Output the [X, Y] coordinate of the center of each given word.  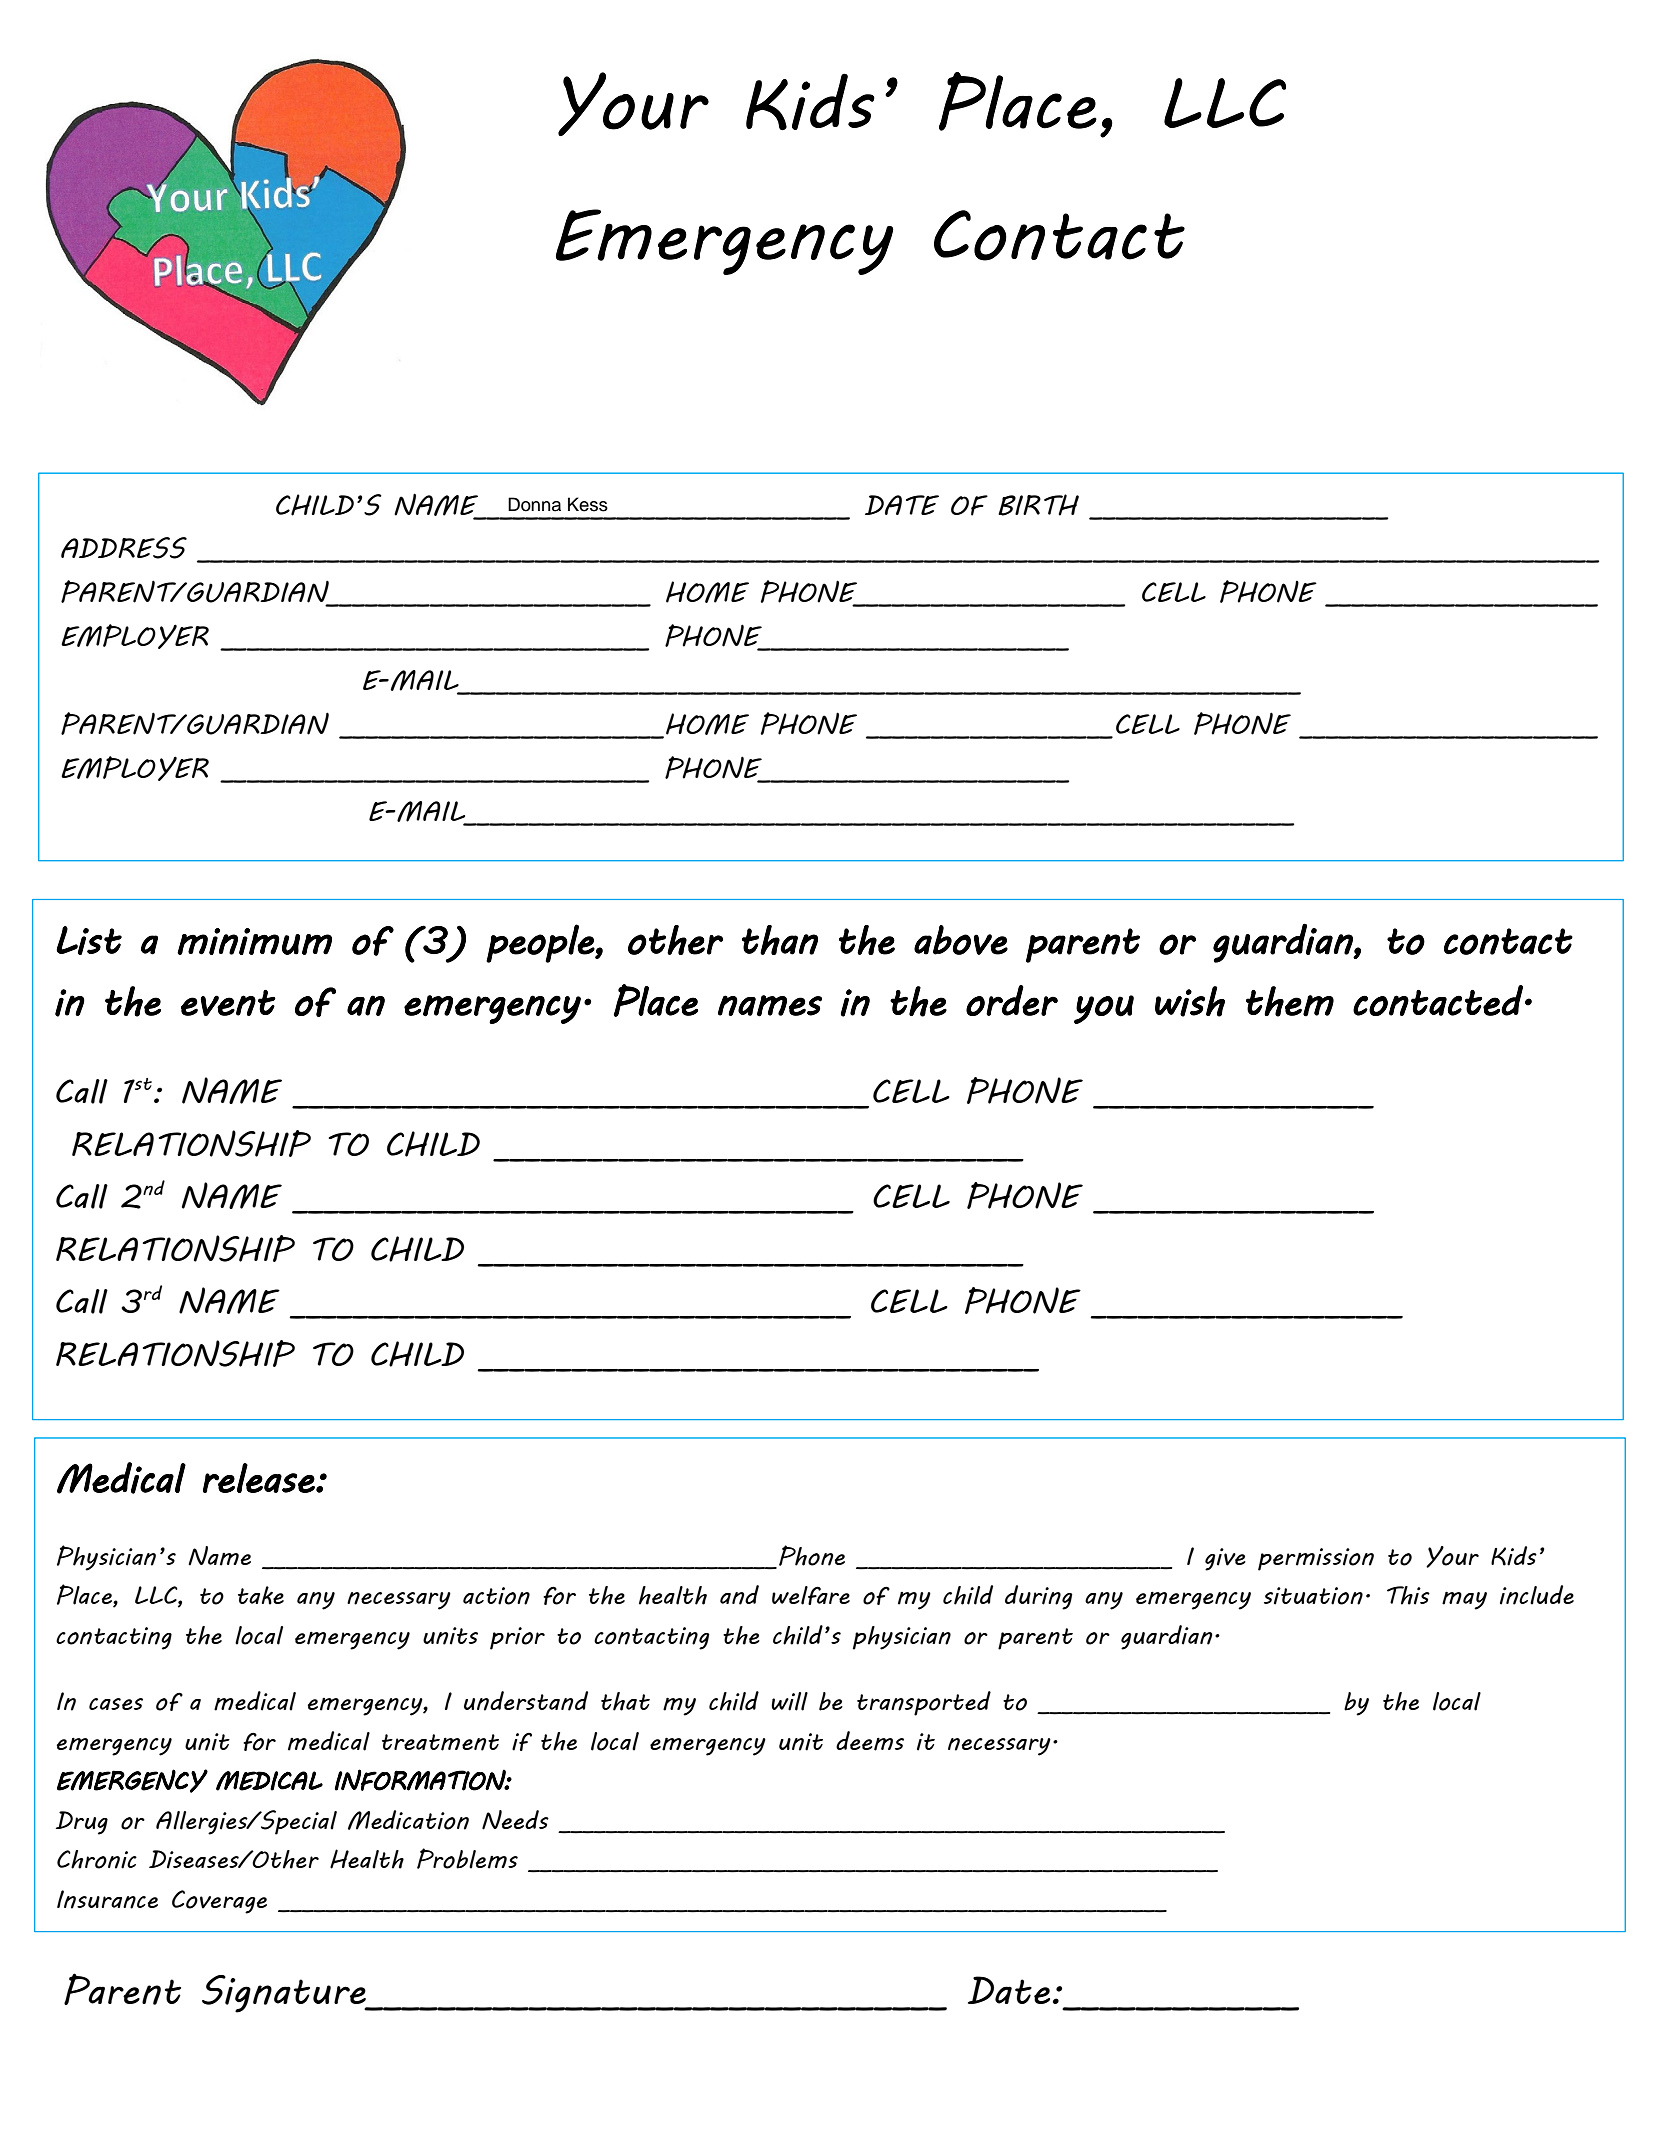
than [780, 940]
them [1290, 1001]
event [228, 1003]
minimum [254, 941]
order [1012, 1000]
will [789, 1701]
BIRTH [1038, 505]
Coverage [219, 1902]
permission [1316, 1559]
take [261, 1595]
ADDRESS [124, 548]
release [260, 1478]
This [1408, 1595]
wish [1190, 1001]
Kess [588, 504]
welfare [811, 1595]
